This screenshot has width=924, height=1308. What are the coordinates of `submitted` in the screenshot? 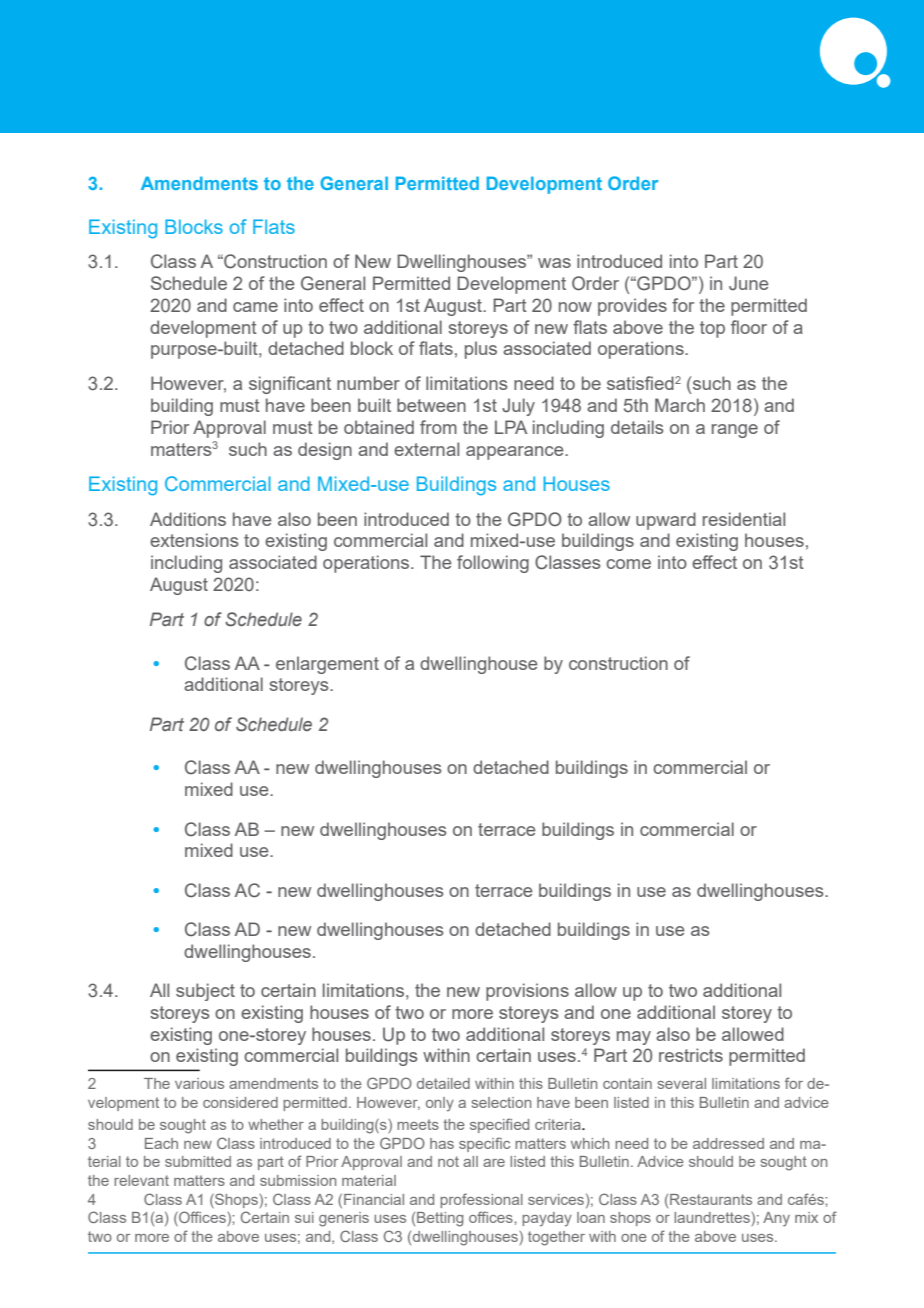 It's located at (198, 1161).
